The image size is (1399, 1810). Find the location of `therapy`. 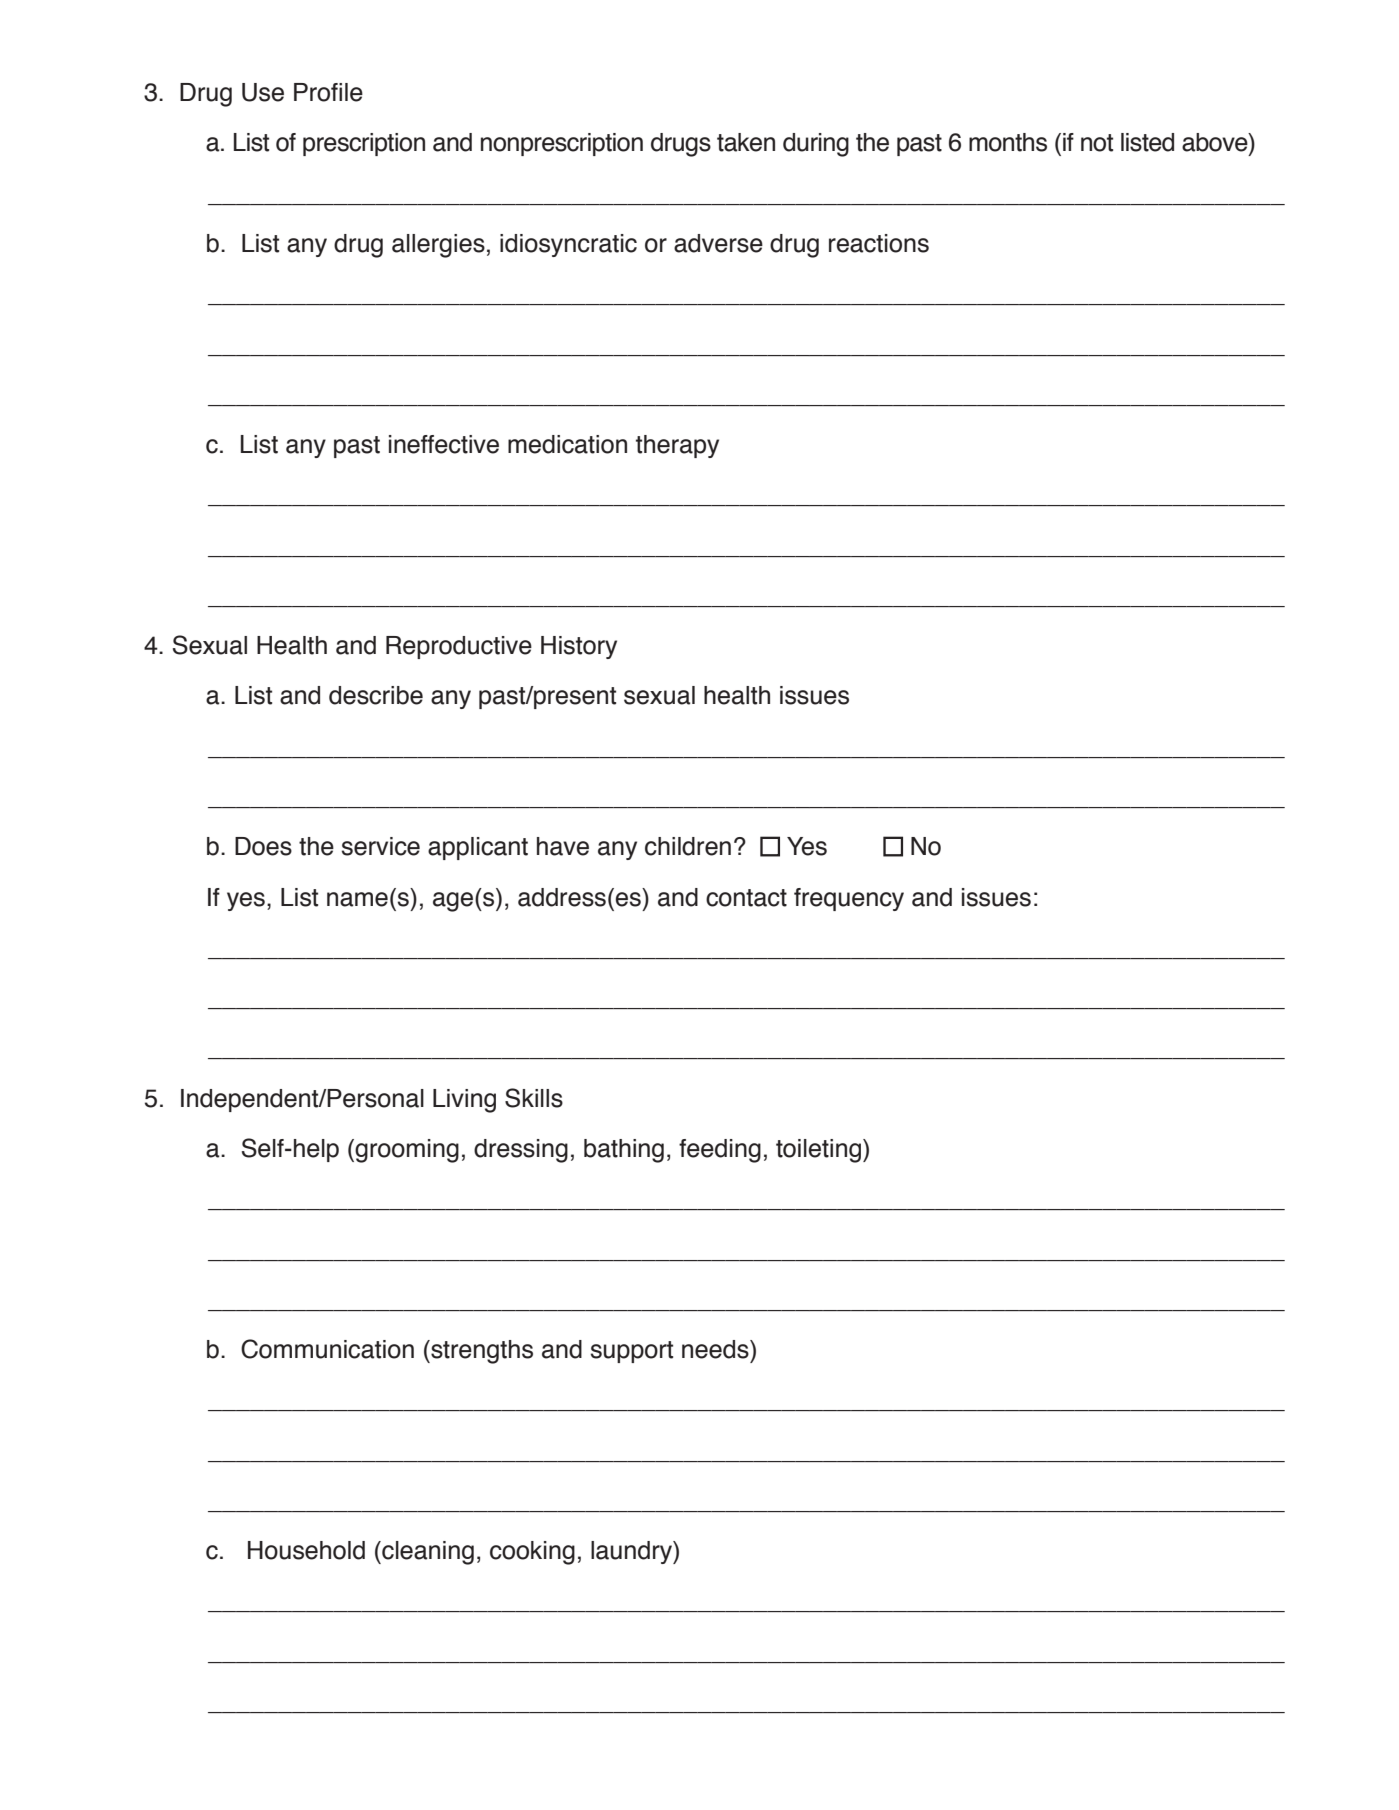

therapy is located at coordinates (677, 446).
